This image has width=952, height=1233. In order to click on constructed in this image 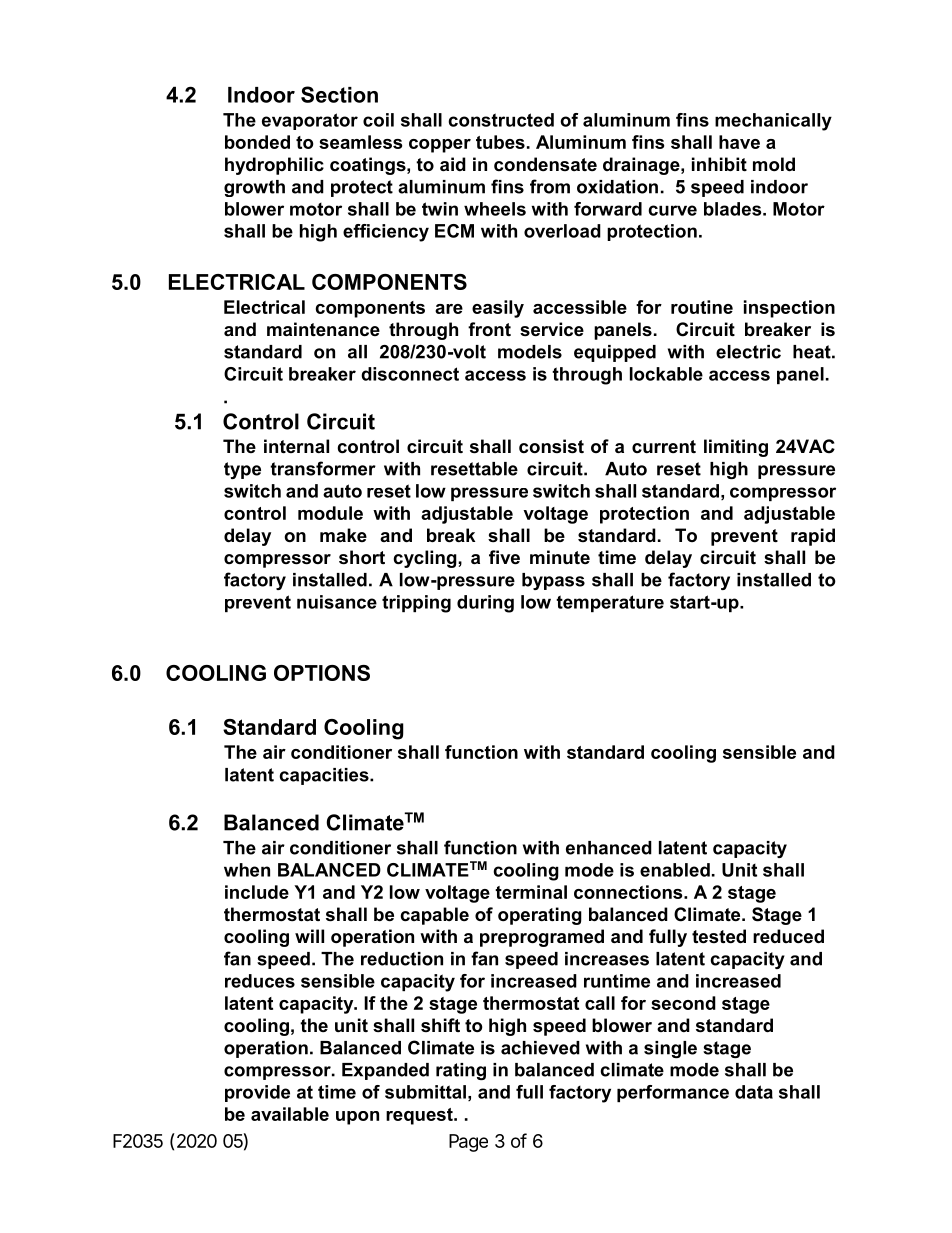, I will do `click(501, 120)`.
